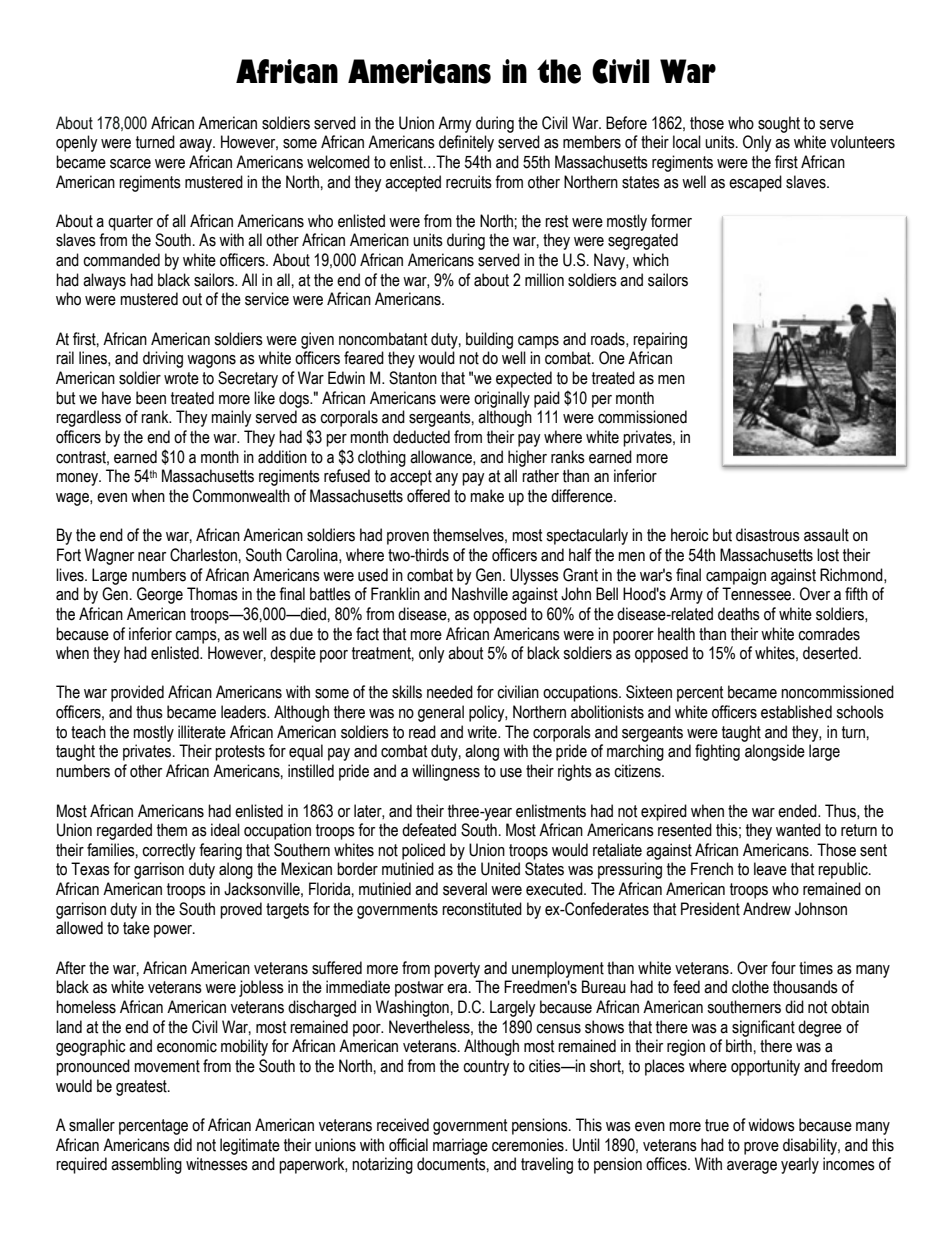 This screenshot has width=952, height=1233. Describe the element at coordinates (767, 909) in the screenshot. I see `Andrew` at that location.
